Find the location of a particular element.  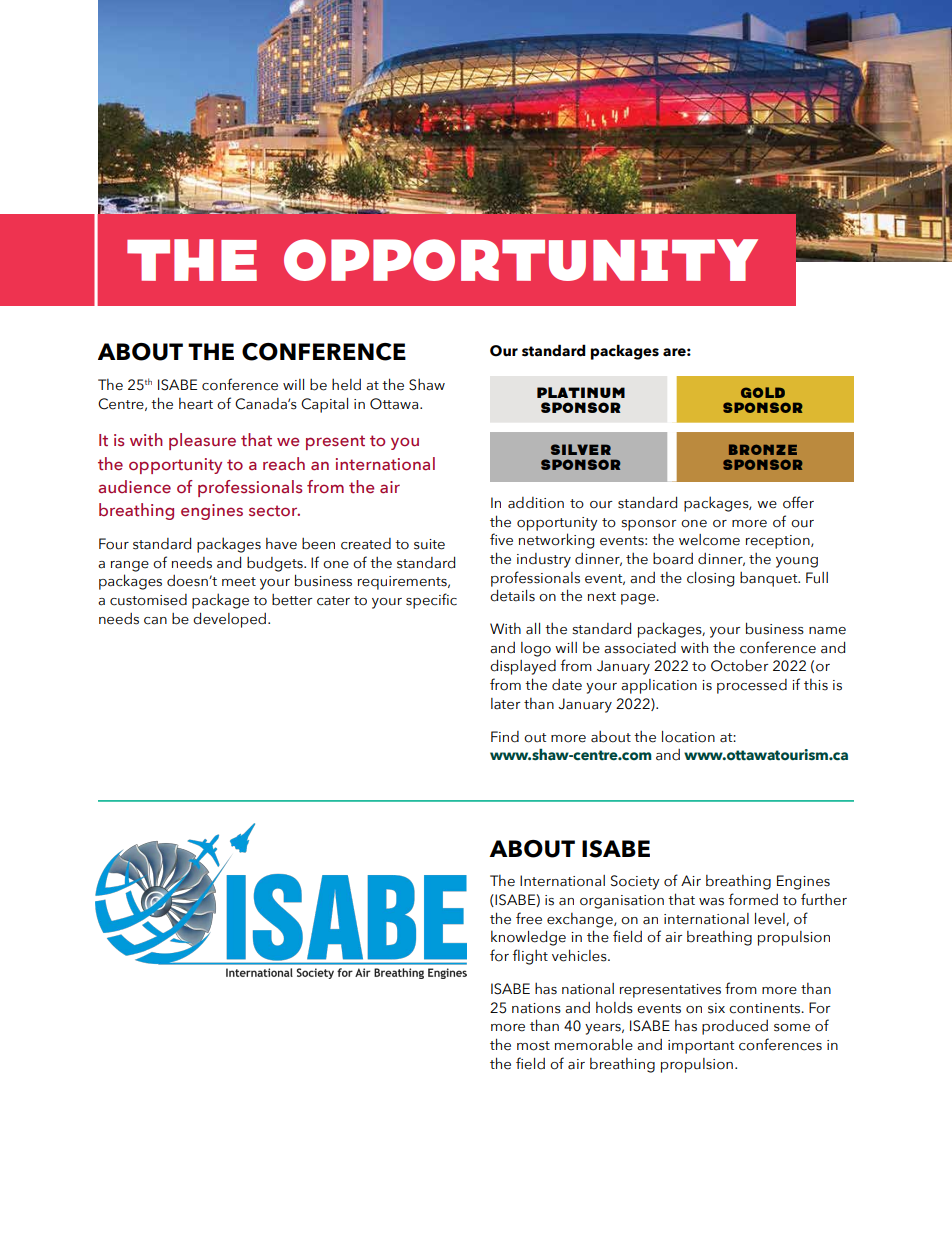

heart is located at coordinates (196, 404).
